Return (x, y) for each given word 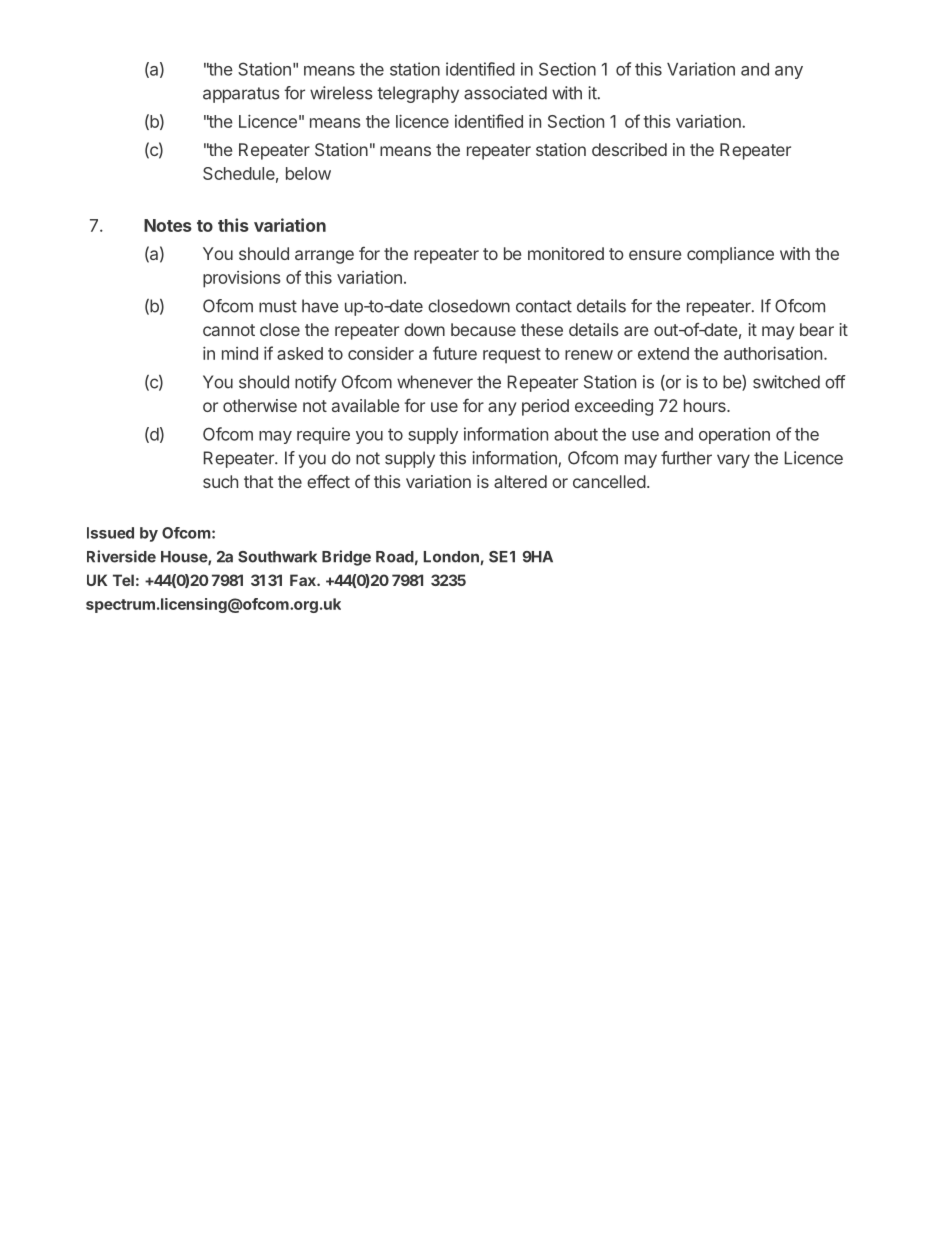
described (629, 149)
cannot (229, 330)
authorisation (773, 353)
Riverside (121, 556)
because (483, 329)
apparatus (241, 95)
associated (505, 93)
